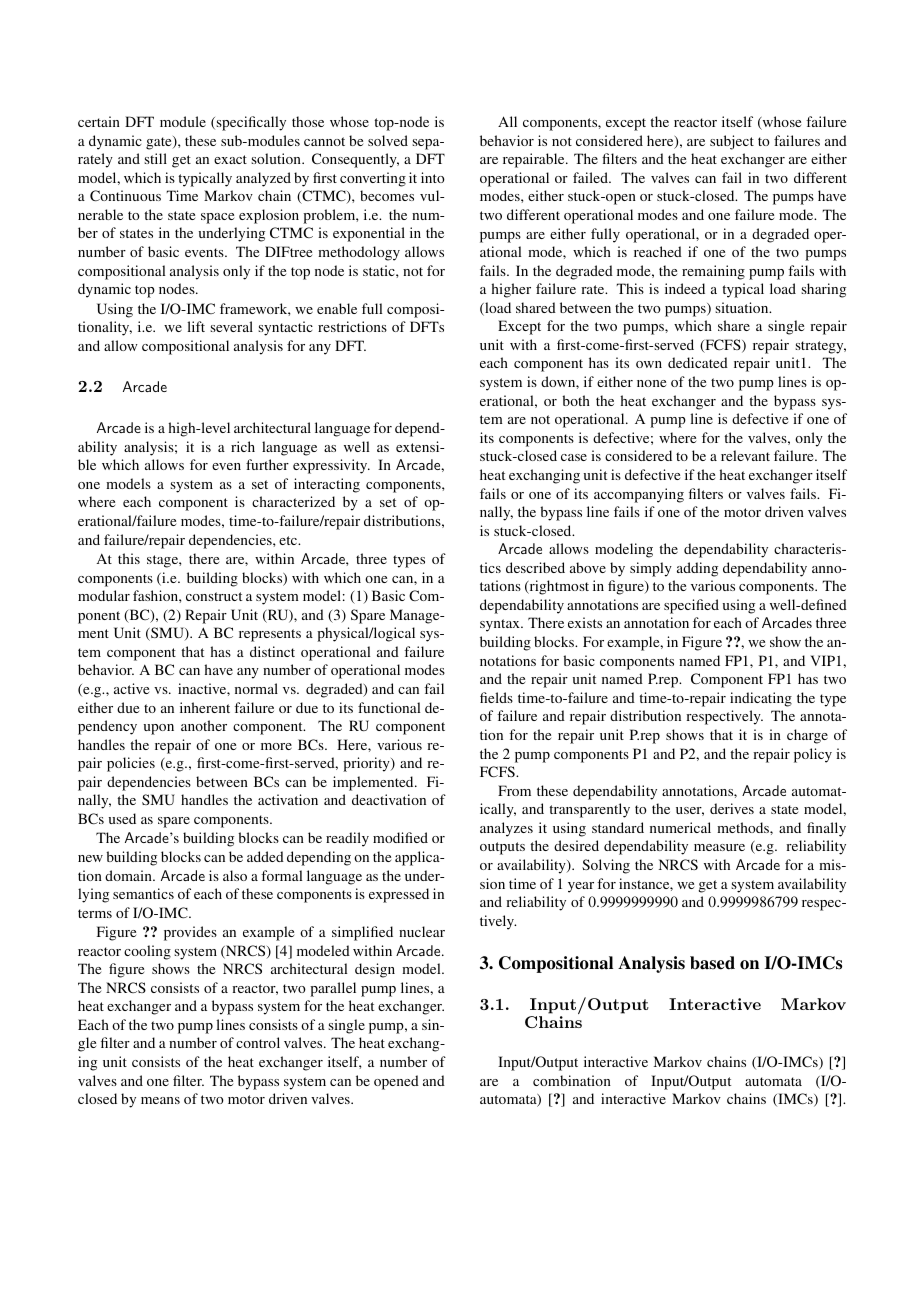 The width and height of the image is (924, 1308). What do you see at coordinates (375, 970) in the image?
I see `design` at bounding box center [375, 970].
